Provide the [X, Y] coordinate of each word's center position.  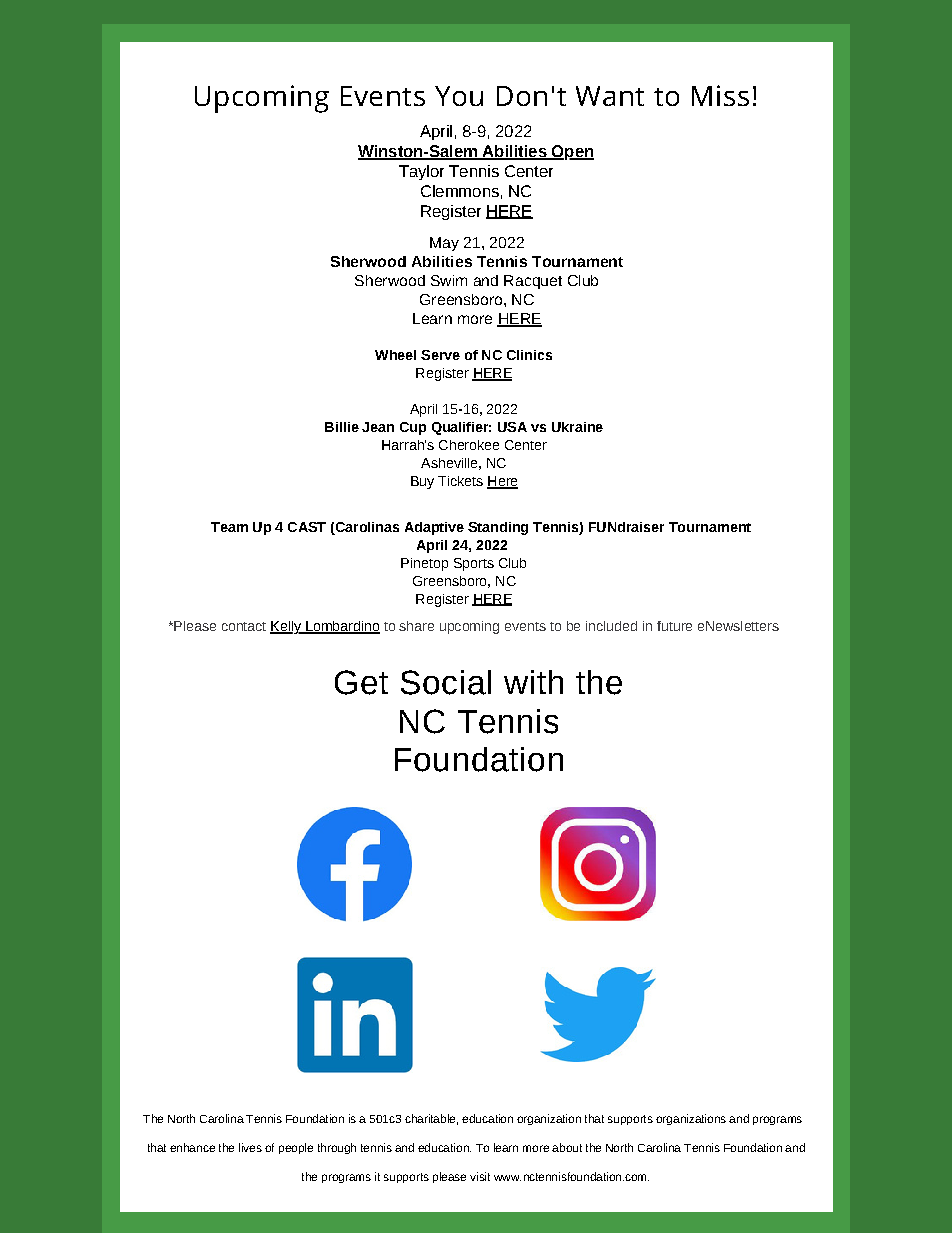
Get [361, 682]
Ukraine [577, 427]
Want [610, 96]
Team [229, 527]
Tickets [460, 481]
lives [250, 1147]
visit [480, 1176]
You [459, 96]
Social [446, 682]
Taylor [421, 172]
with [533, 682]
